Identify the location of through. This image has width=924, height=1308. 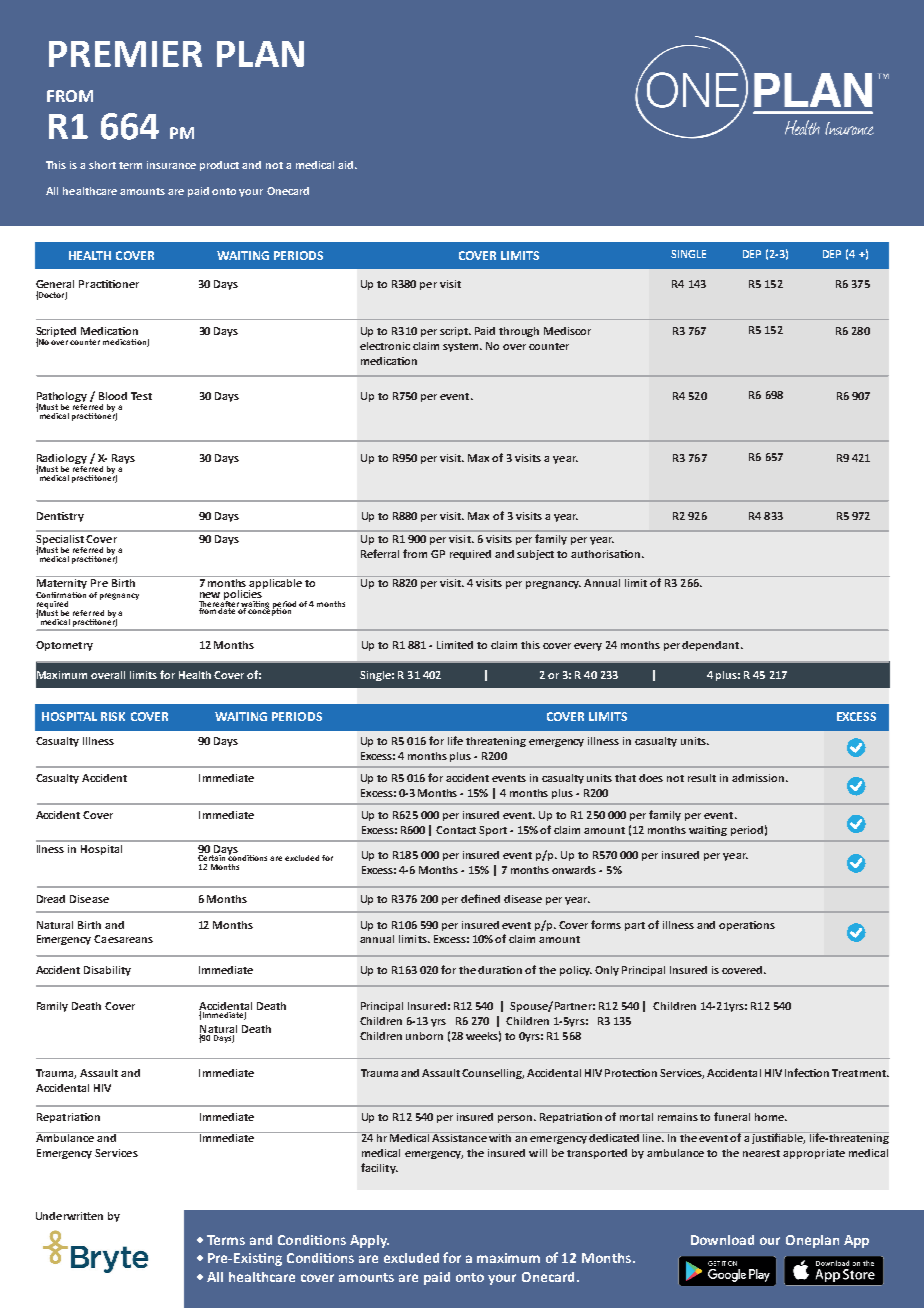
(519, 332).
